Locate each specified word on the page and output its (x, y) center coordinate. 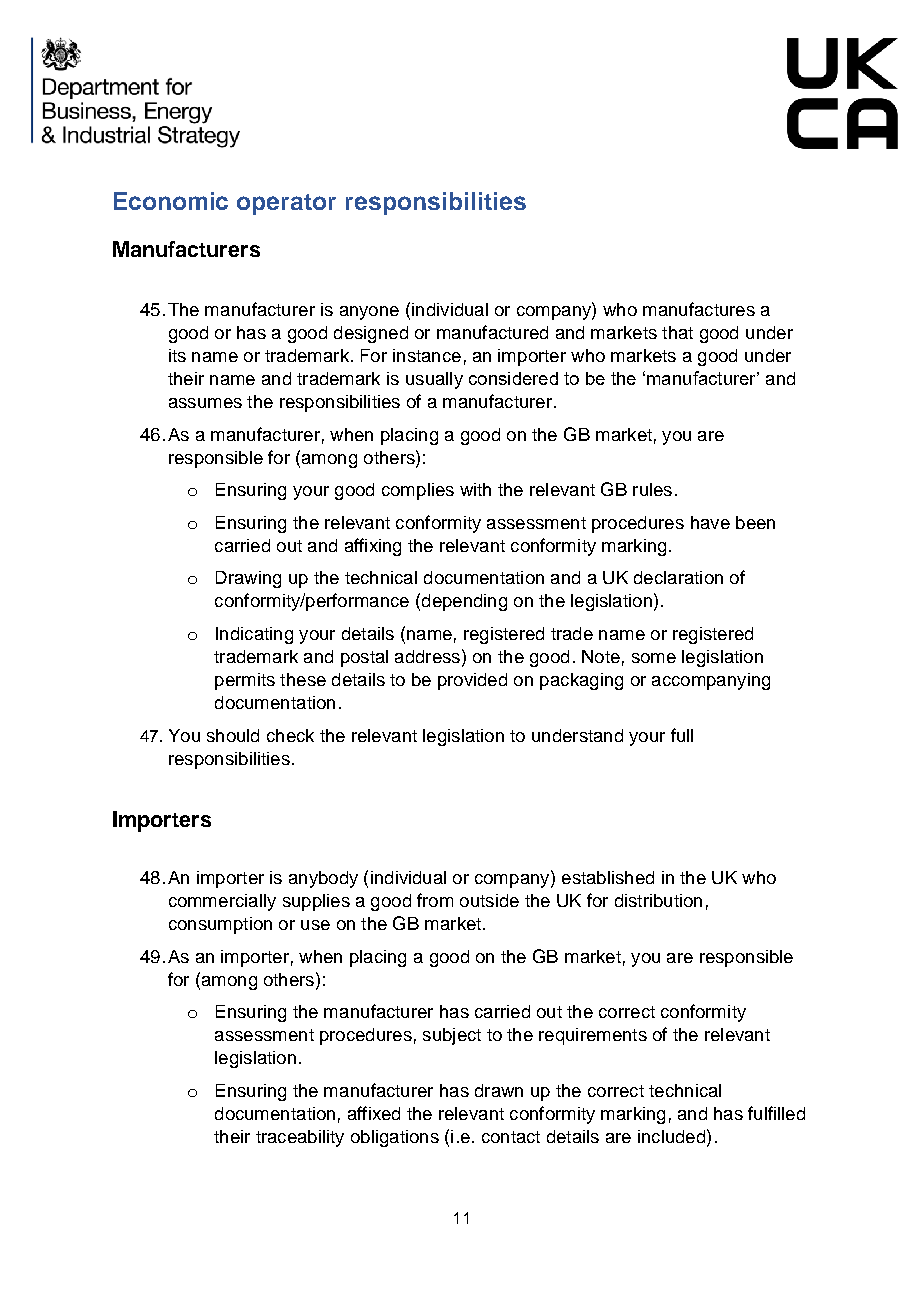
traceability (300, 1138)
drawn (499, 1090)
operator (286, 204)
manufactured (492, 332)
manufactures (699, 309)
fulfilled (776, 1113)
